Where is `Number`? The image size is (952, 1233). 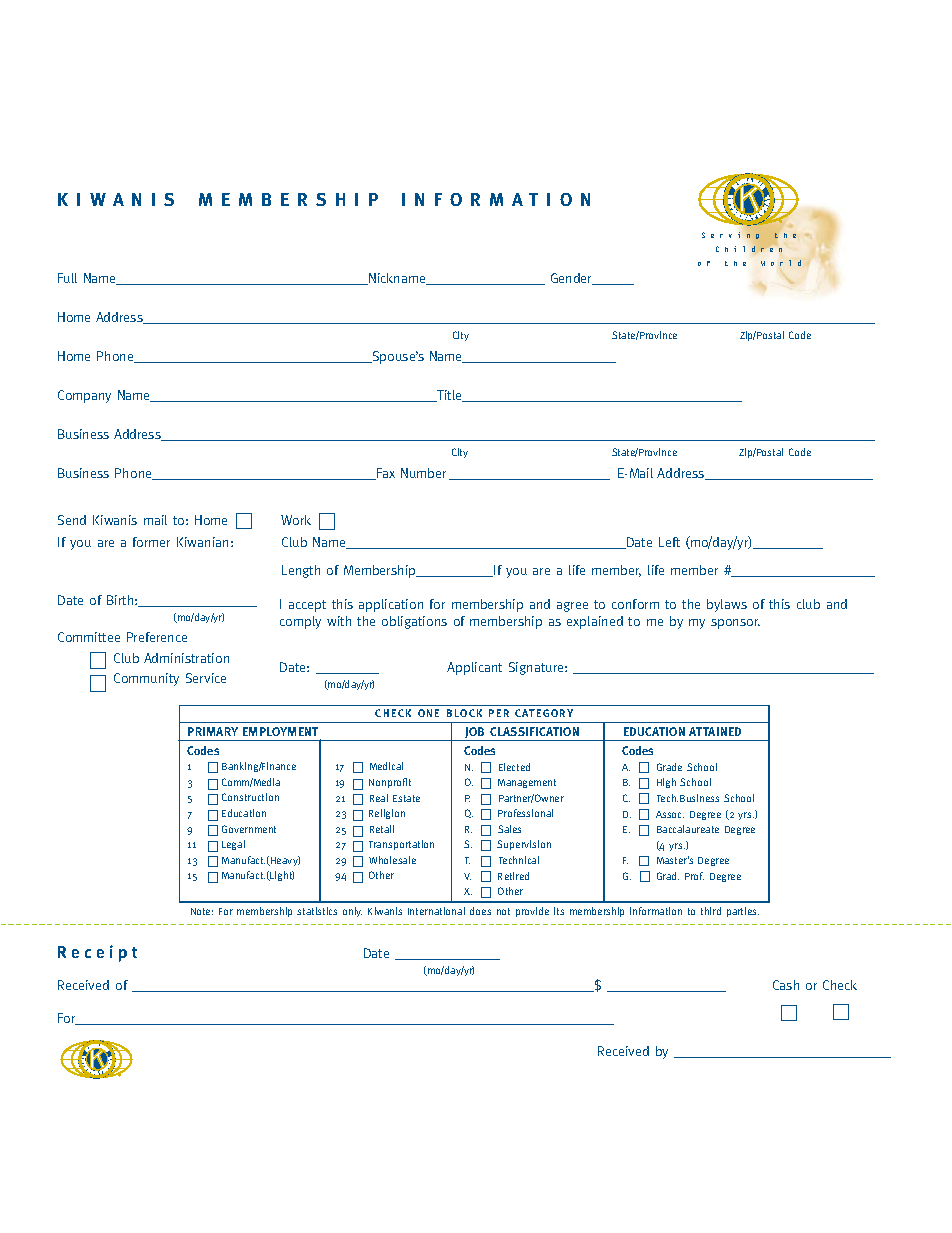 Number is located at coordinates (425, 474).
